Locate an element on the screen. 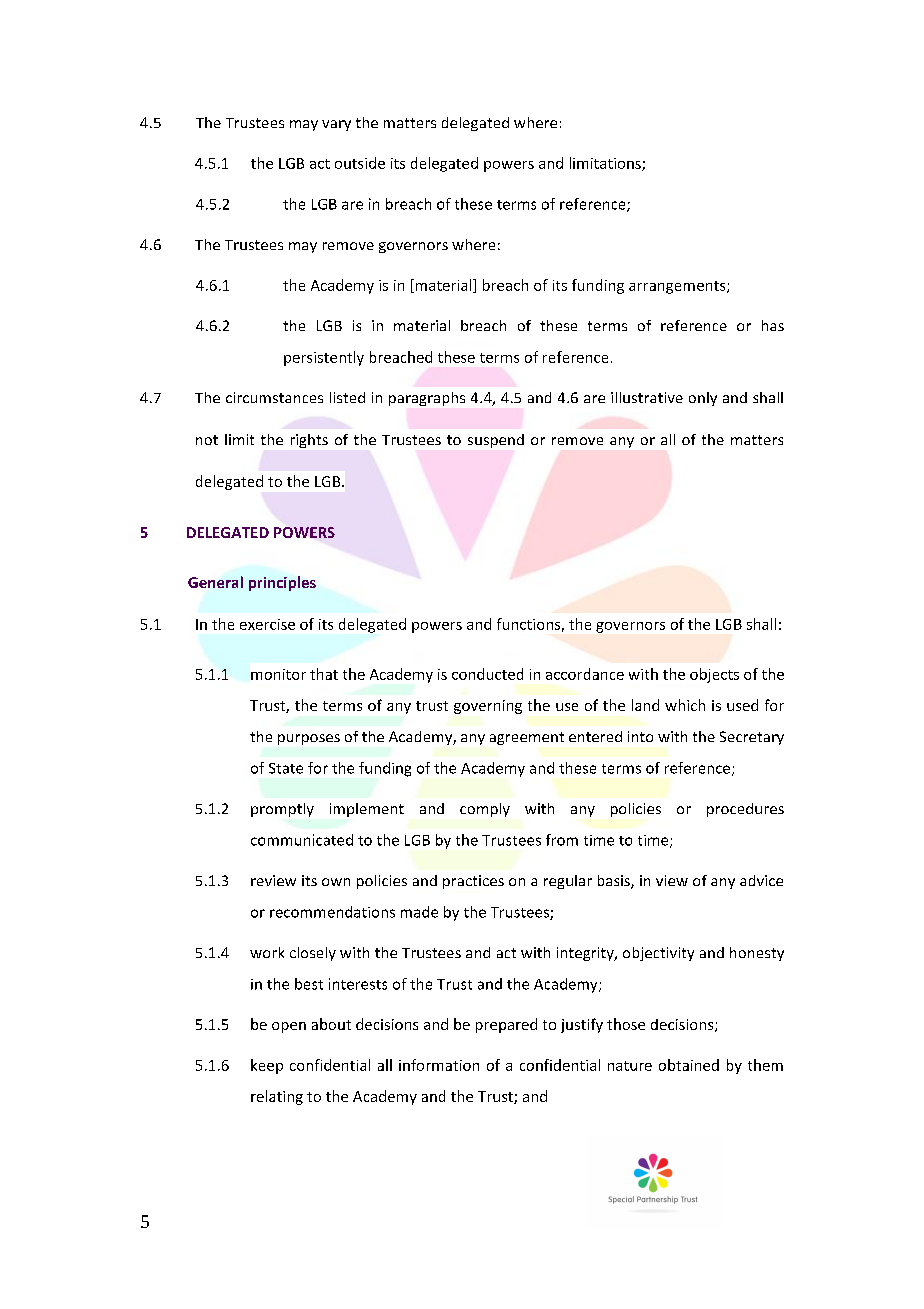 The width and height of the screenshot is (924, 1309). State is located at coordinates (286, 768).
